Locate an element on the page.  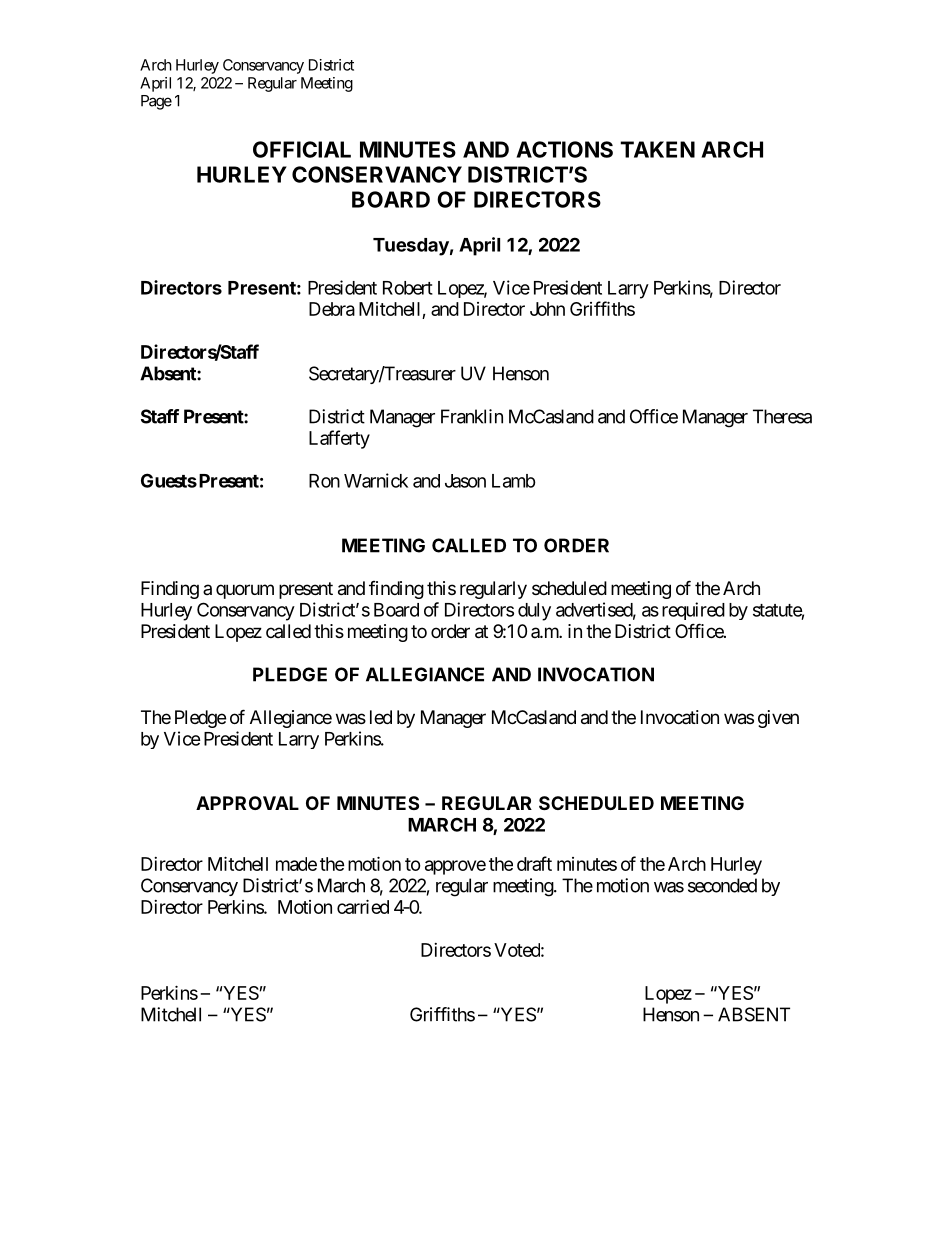
Theresa is located at coordinates (782, 416).
